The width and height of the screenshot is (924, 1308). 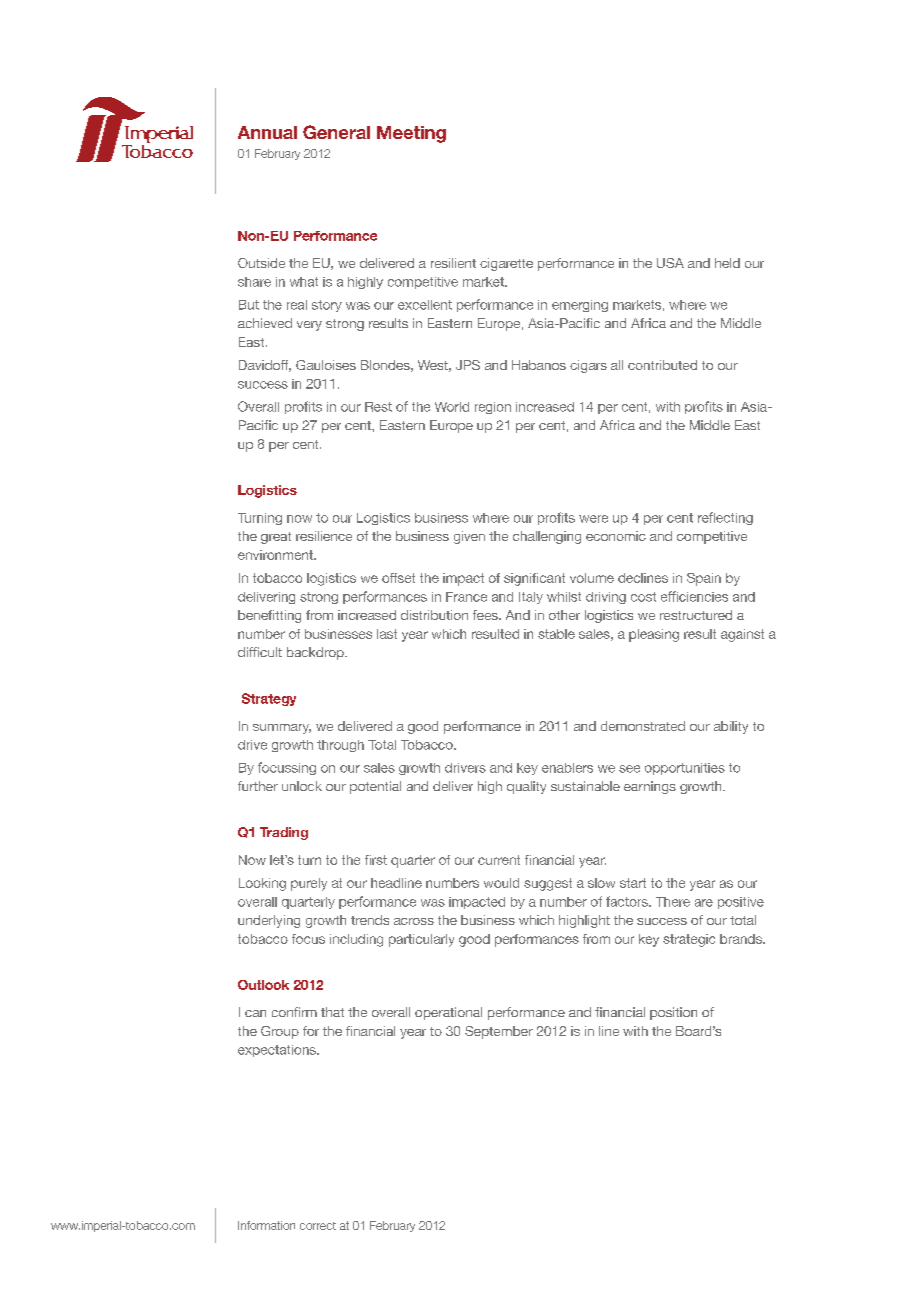 What do you see at coordinates (493, 408) in the screenshot?
I see `region` at bounding box center [493, 408].
